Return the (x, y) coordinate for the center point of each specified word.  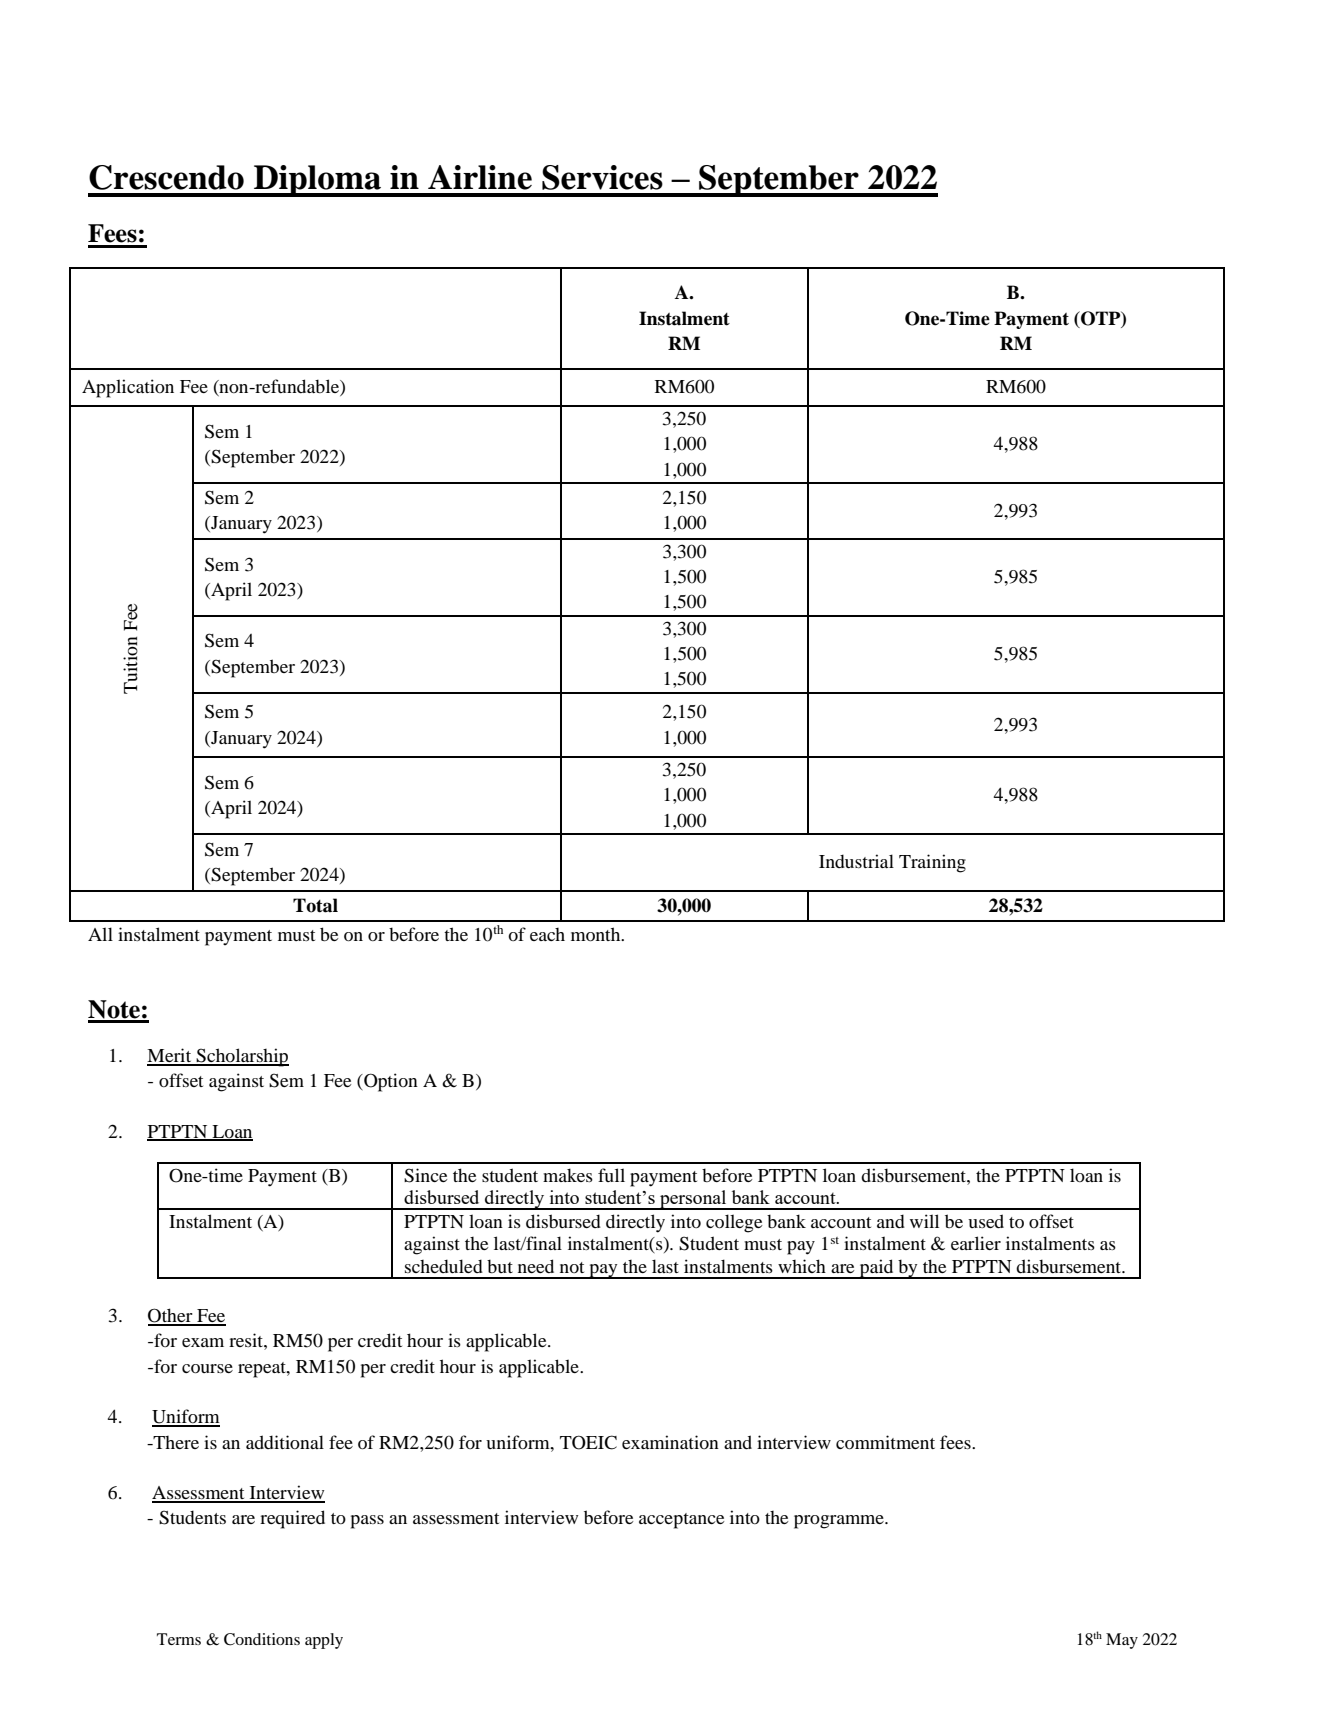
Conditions (262, 1639)
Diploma (317, 181)
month (597, 934)
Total (315, 905)
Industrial (856, 861)
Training (932, 863)
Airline (480, 177)
